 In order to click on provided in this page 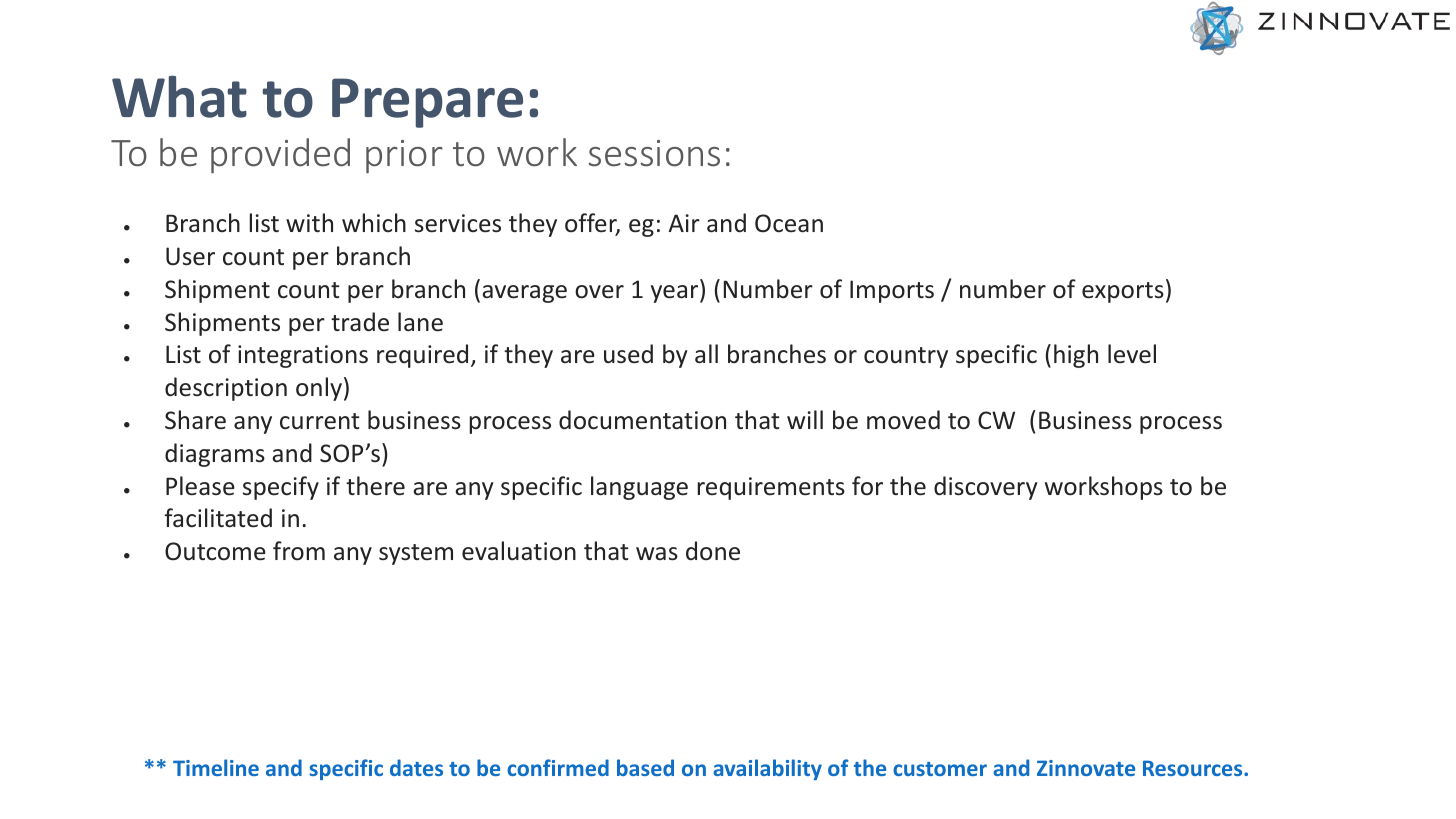, I will do `click(280, 155)`.
